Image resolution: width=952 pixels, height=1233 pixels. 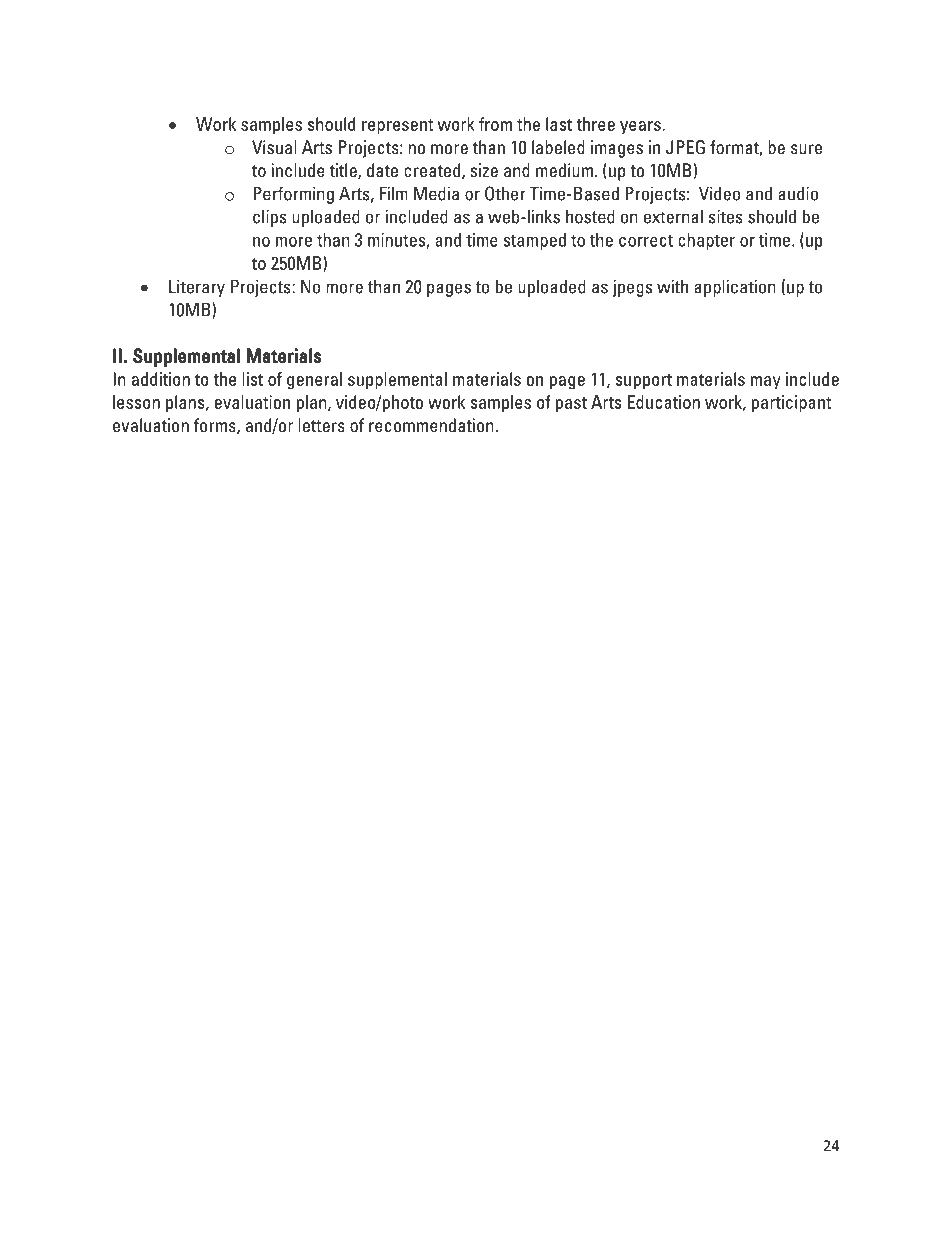 I want to click on lesson, so click(x=136, y=402).
